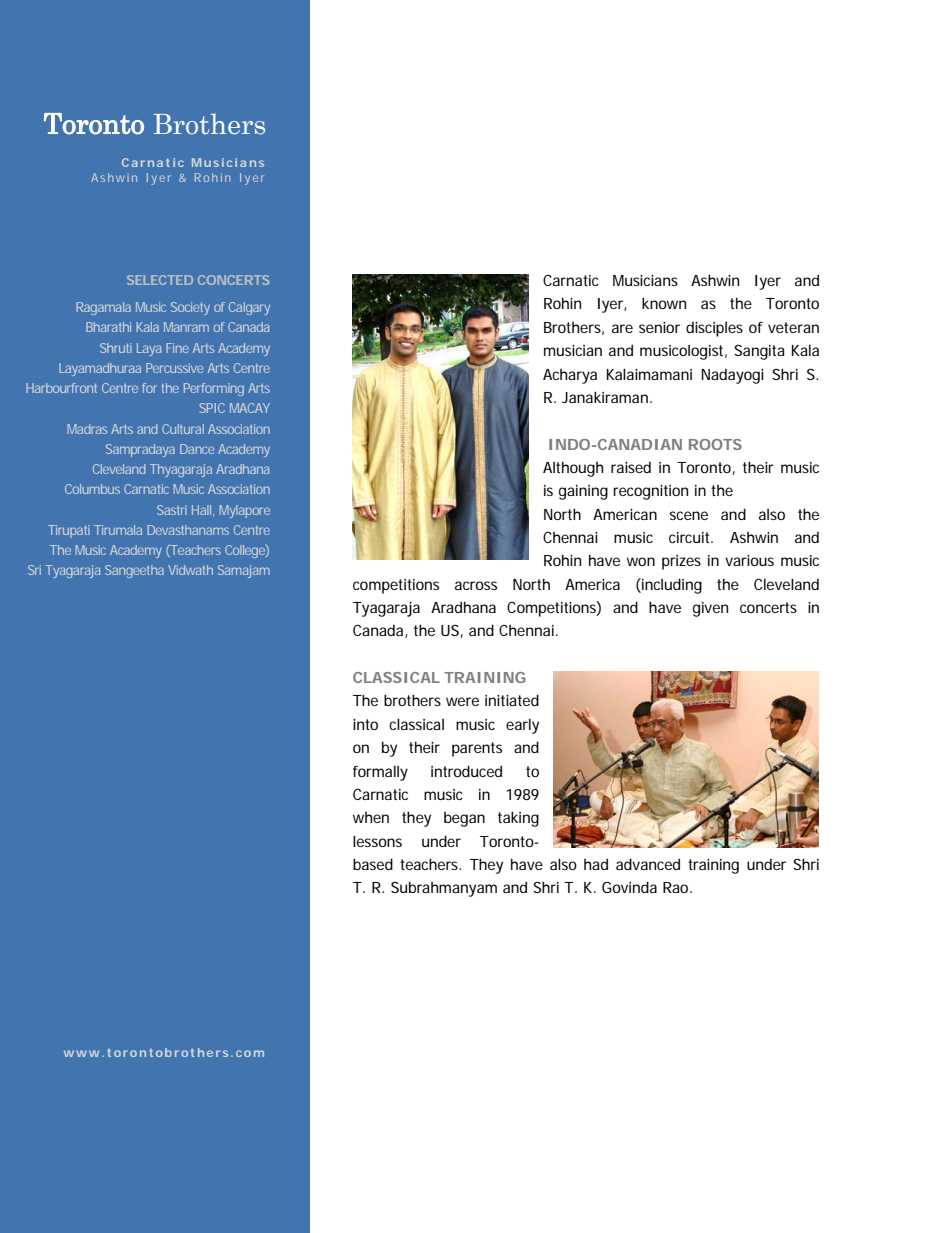  Describe the element at coordinates (477, 749) in the page. I see `parents` at that location.
